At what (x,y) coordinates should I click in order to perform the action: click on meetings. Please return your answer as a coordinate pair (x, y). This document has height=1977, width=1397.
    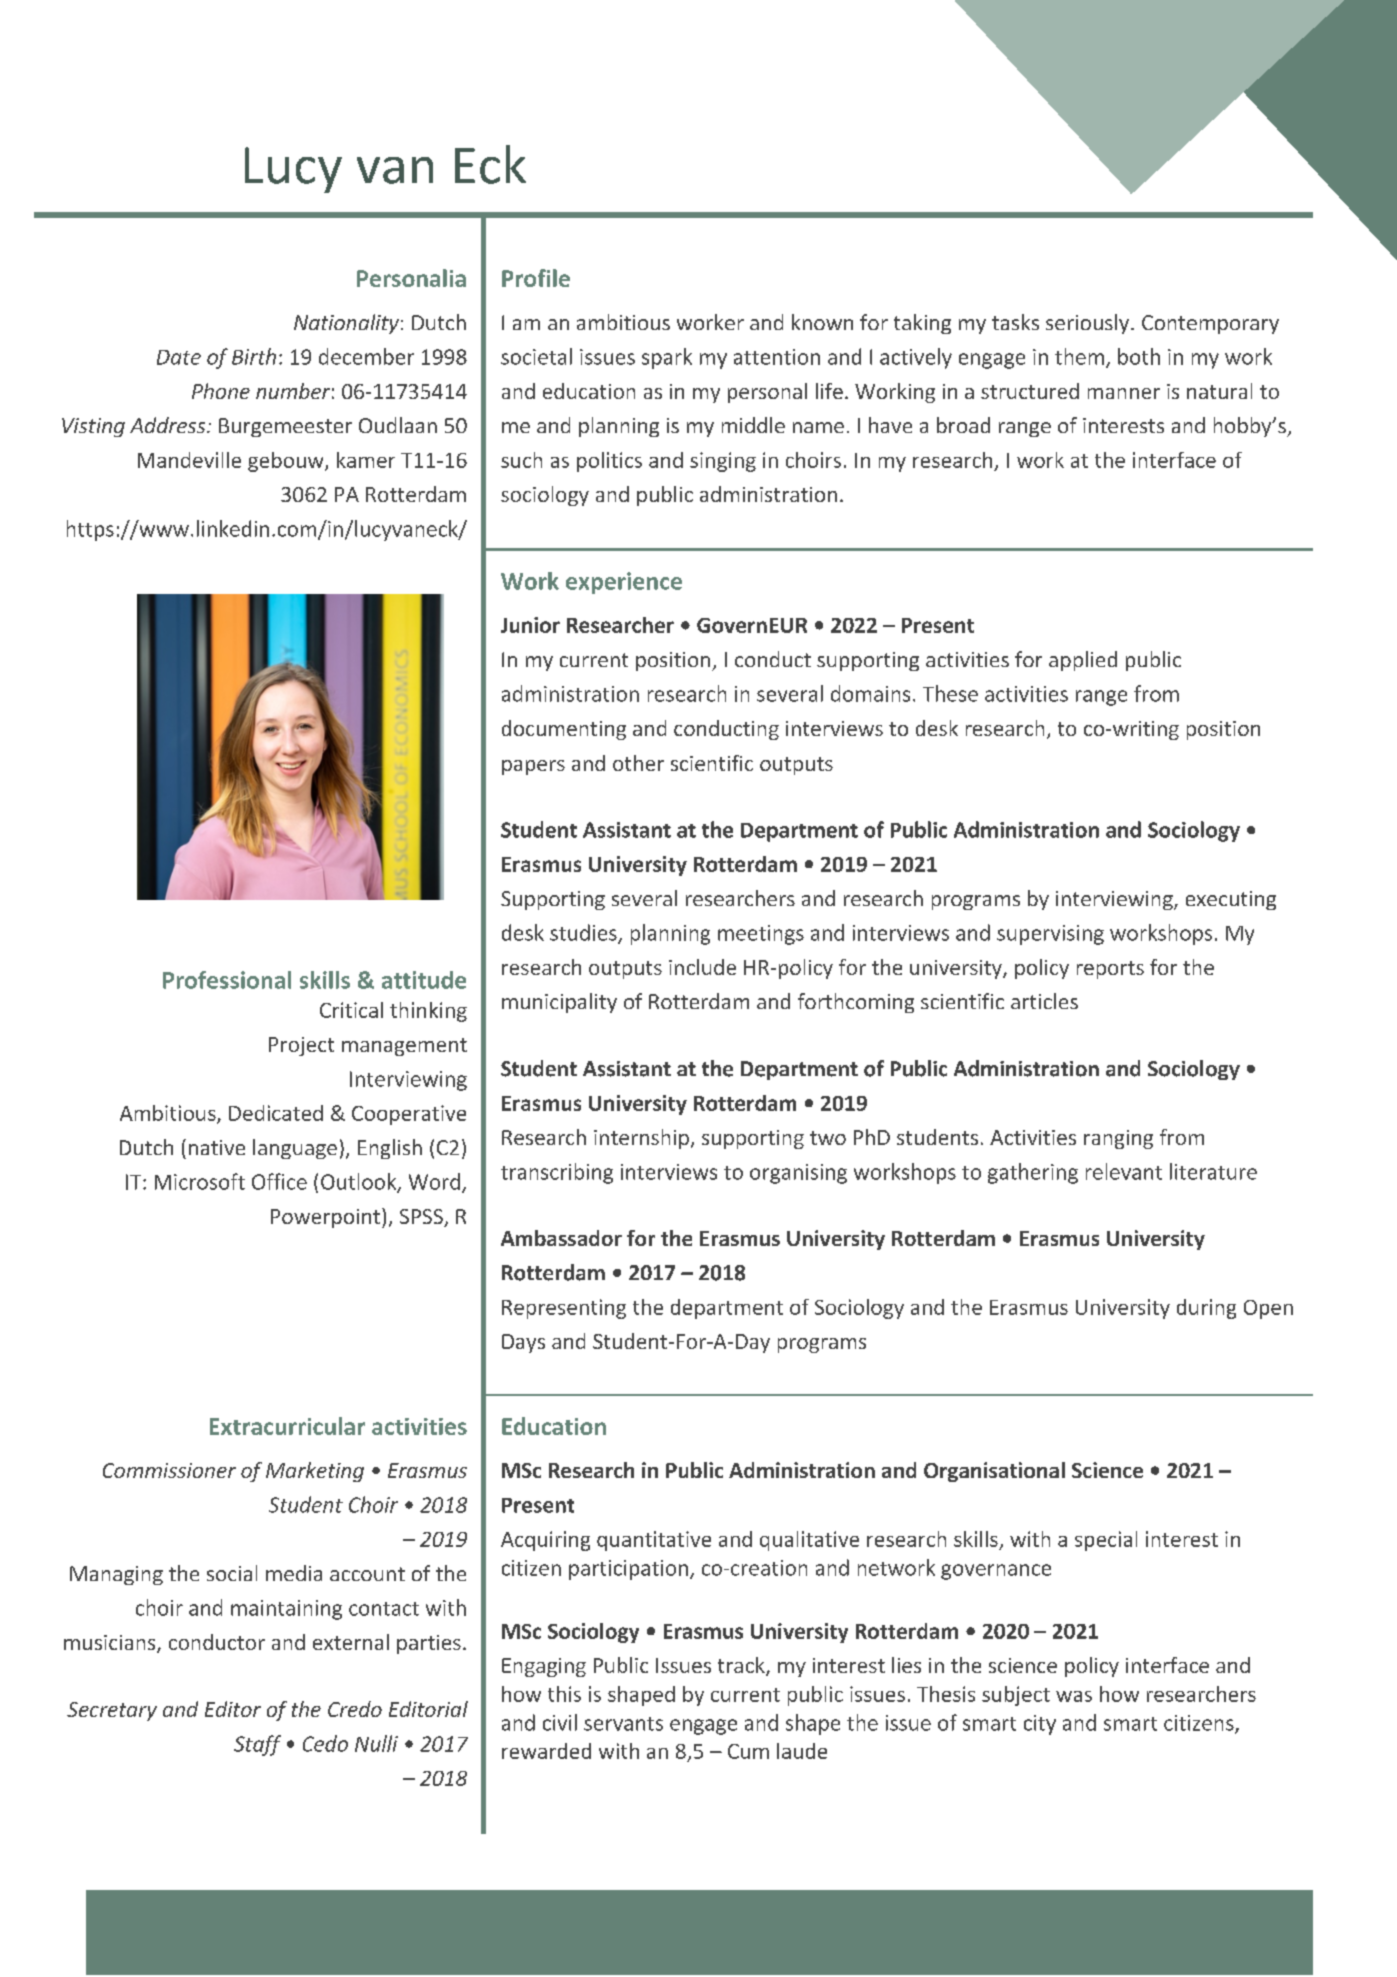
    Looking at the image, I should click on (761, 935).
